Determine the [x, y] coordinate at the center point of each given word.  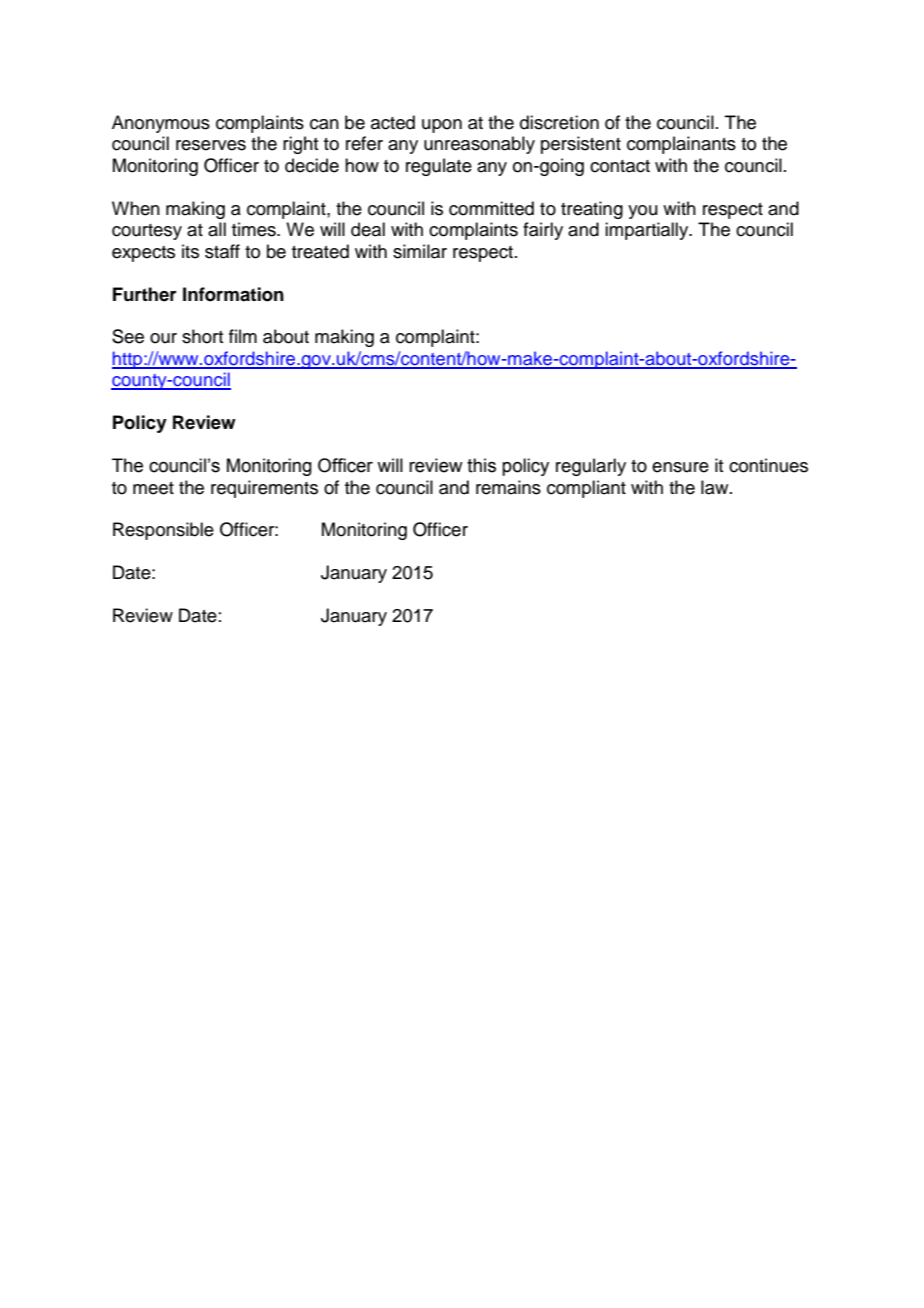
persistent [581, 145]
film [243, 336]
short [202, 336]
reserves [211, 145]
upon [442, 126]
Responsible [163, 531]
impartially [648, 231]
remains [508, 487]
